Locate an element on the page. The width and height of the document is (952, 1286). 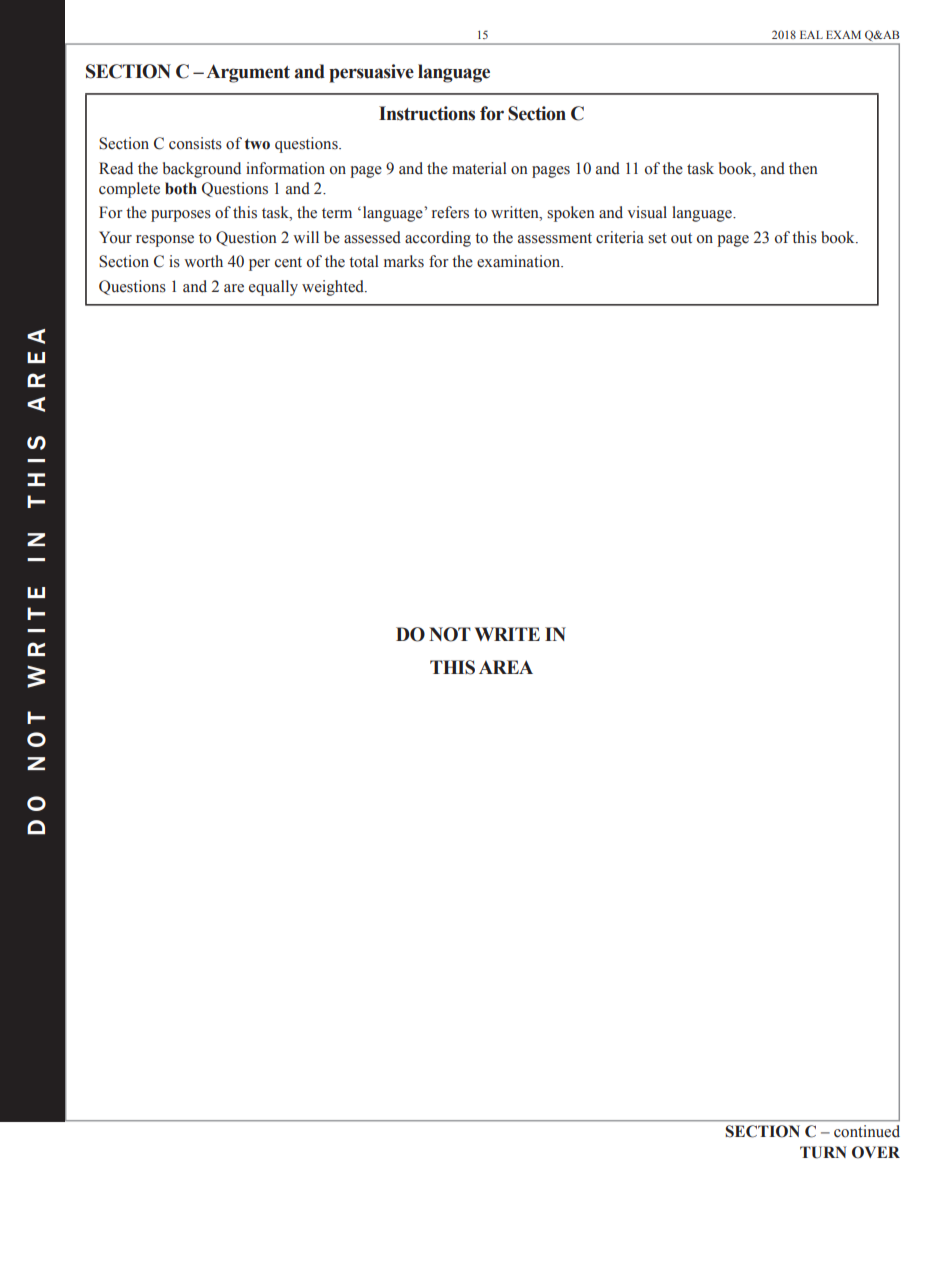
OVER is located at coordinates (876, 1152).
